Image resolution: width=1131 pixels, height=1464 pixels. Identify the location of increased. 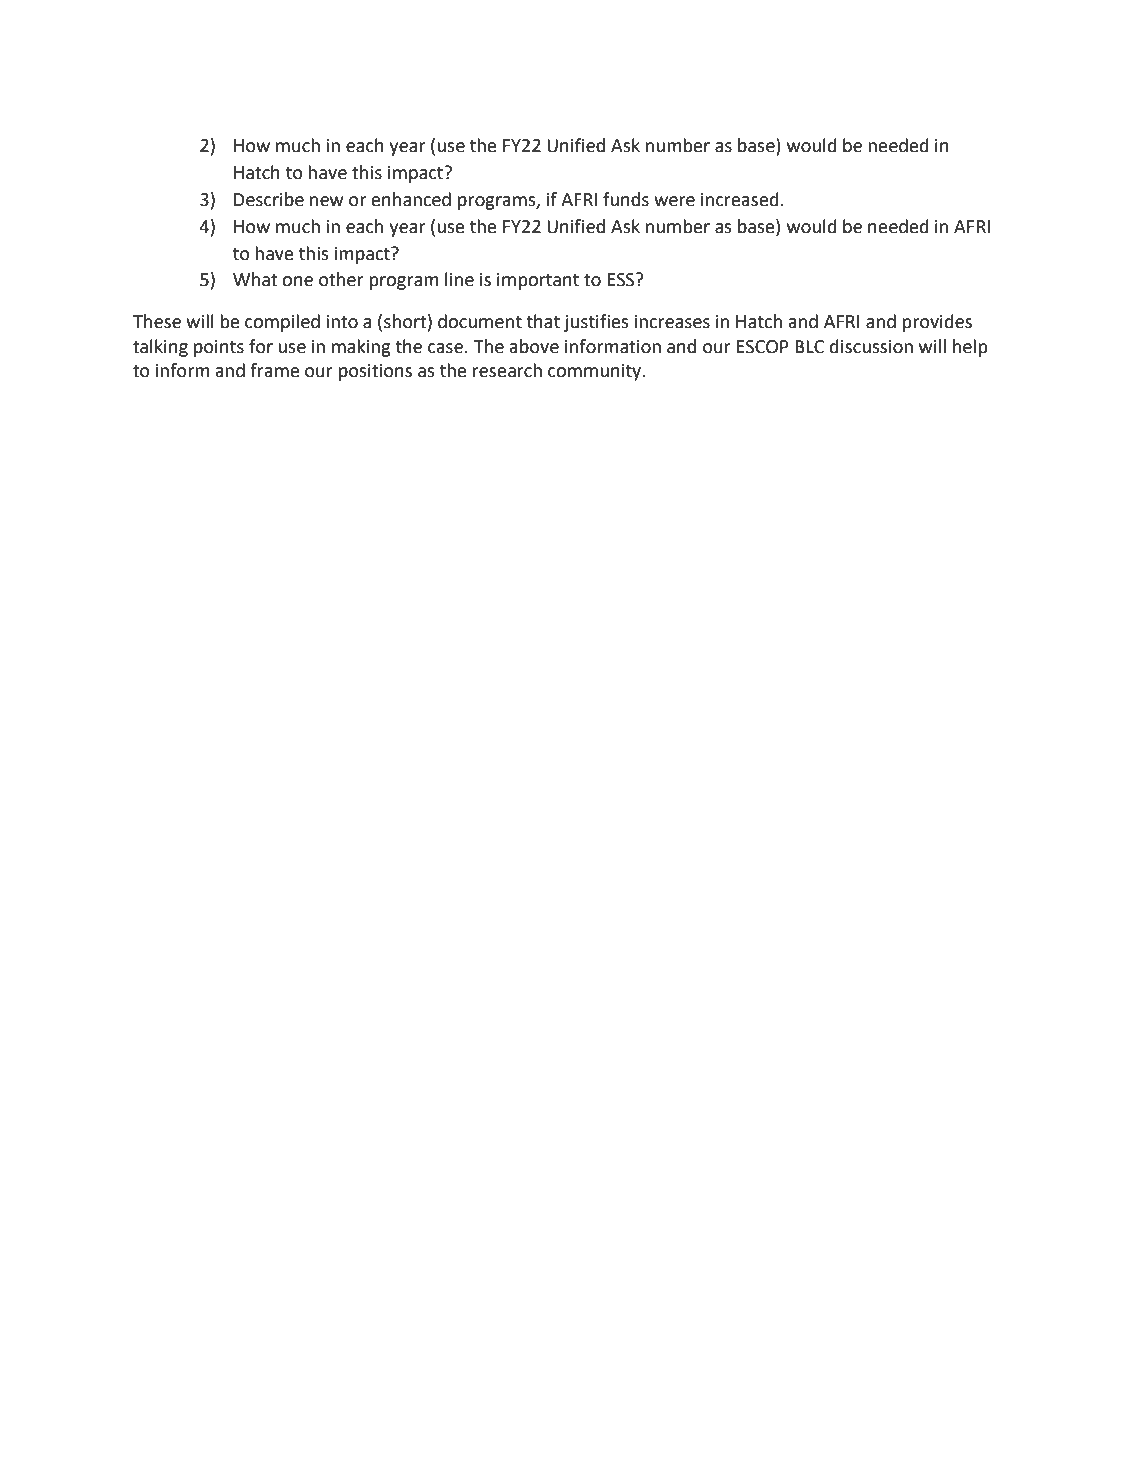
(740, 199).
